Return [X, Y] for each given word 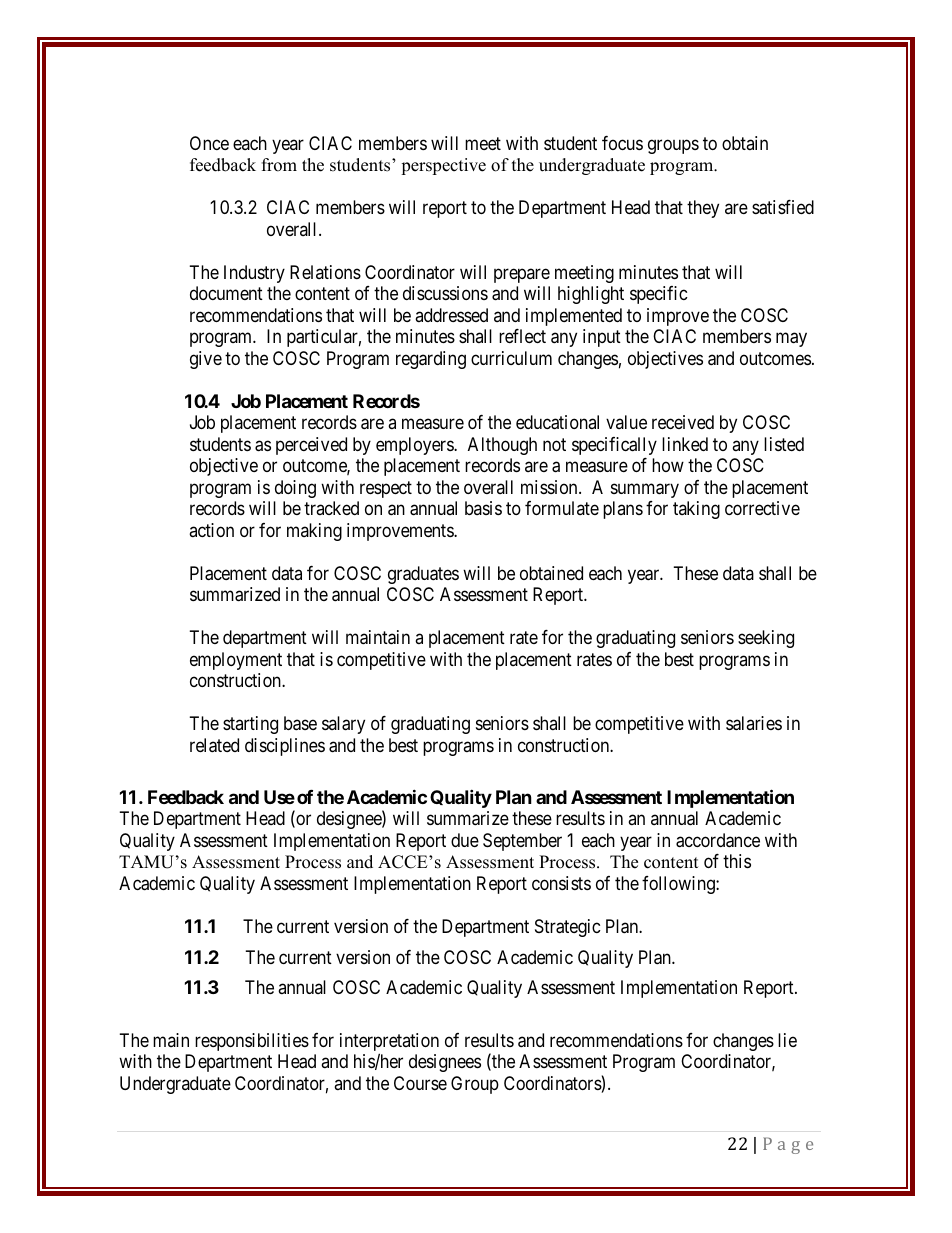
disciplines [285, 747]
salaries [754, 723]
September [522, 842]
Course [420, 1083]
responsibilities [252, 1042]
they [703, 209]
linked [685, 444]
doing [295, 489]
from [279, 165]
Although [502, 446]
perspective [443, 166]
